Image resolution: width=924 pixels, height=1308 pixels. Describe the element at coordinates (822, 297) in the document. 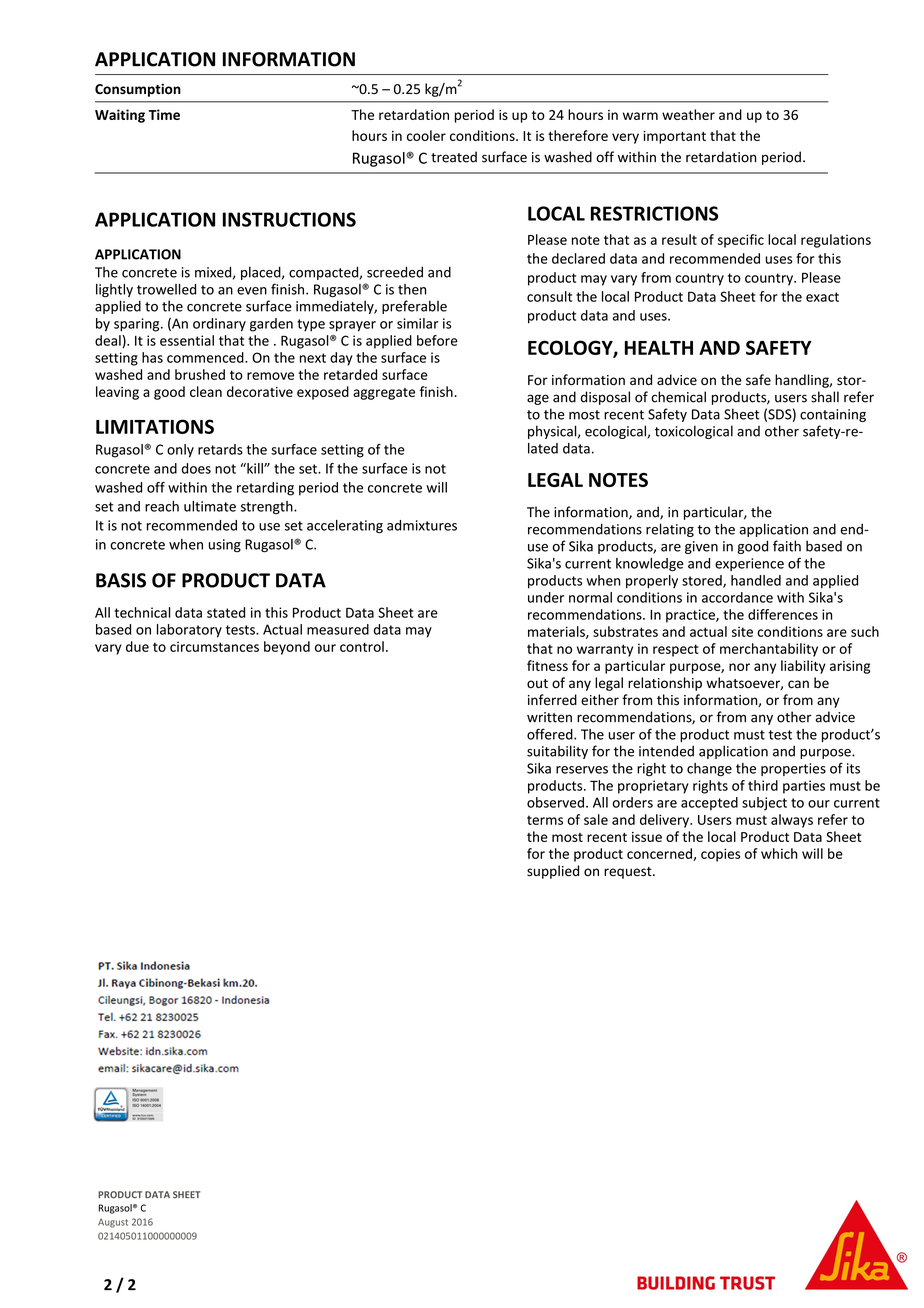

I see `exact` at that location.
